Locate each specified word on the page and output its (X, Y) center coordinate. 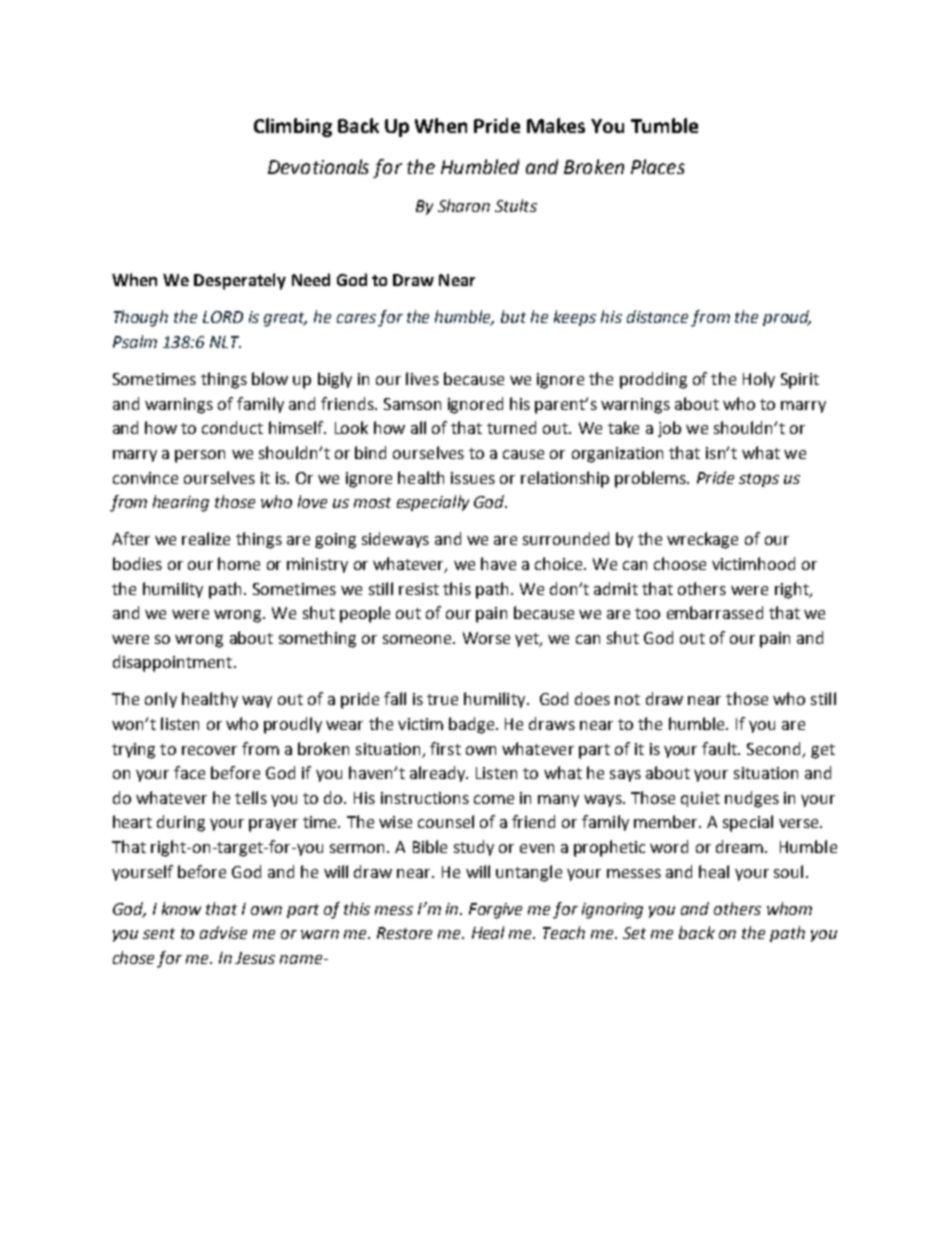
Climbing (293, 127)
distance (657, 316)
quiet (700, 799)
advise (223, 932)
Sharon (464, 205)
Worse (486, 638)
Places (658, 166)
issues (473, 478)
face (189, 772)
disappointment (172, 663)
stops (759, 480)
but (513, 316)
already (439, 774)
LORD (223, 317)
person (200, 456)
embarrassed (715, 612)
